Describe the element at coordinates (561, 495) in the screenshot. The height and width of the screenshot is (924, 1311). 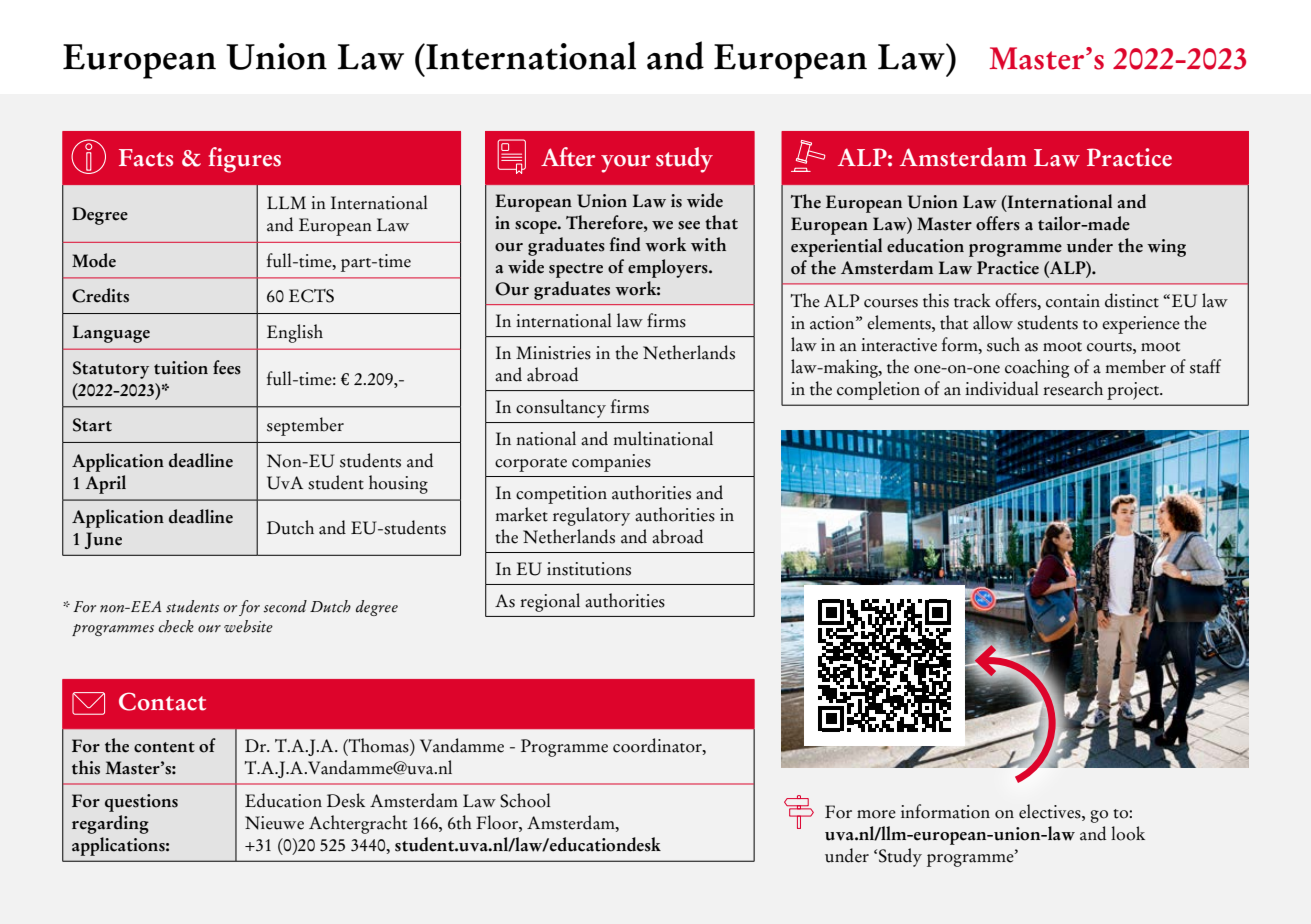
I see `competition` at that location.
